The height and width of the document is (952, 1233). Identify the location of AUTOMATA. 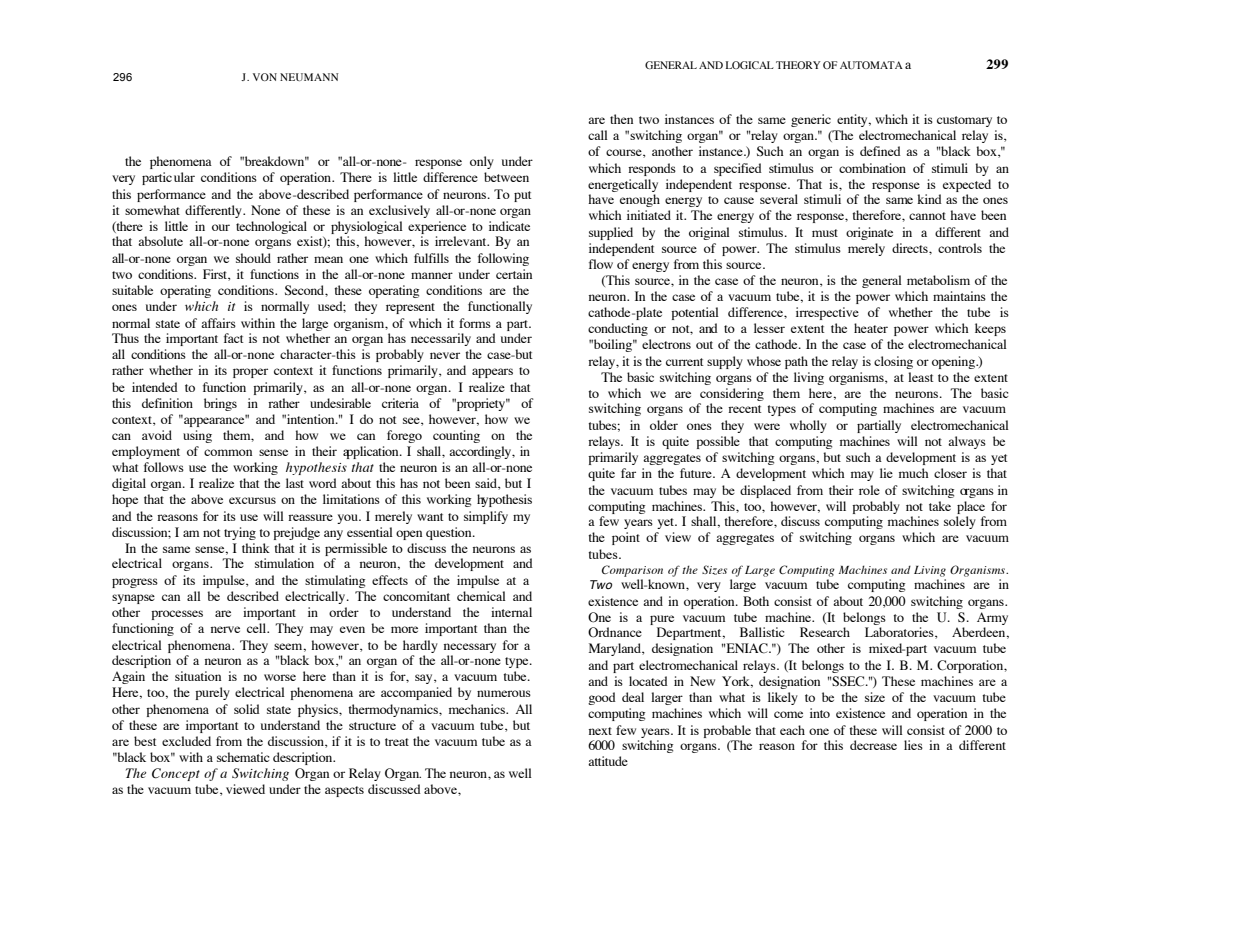
(871, 65).
